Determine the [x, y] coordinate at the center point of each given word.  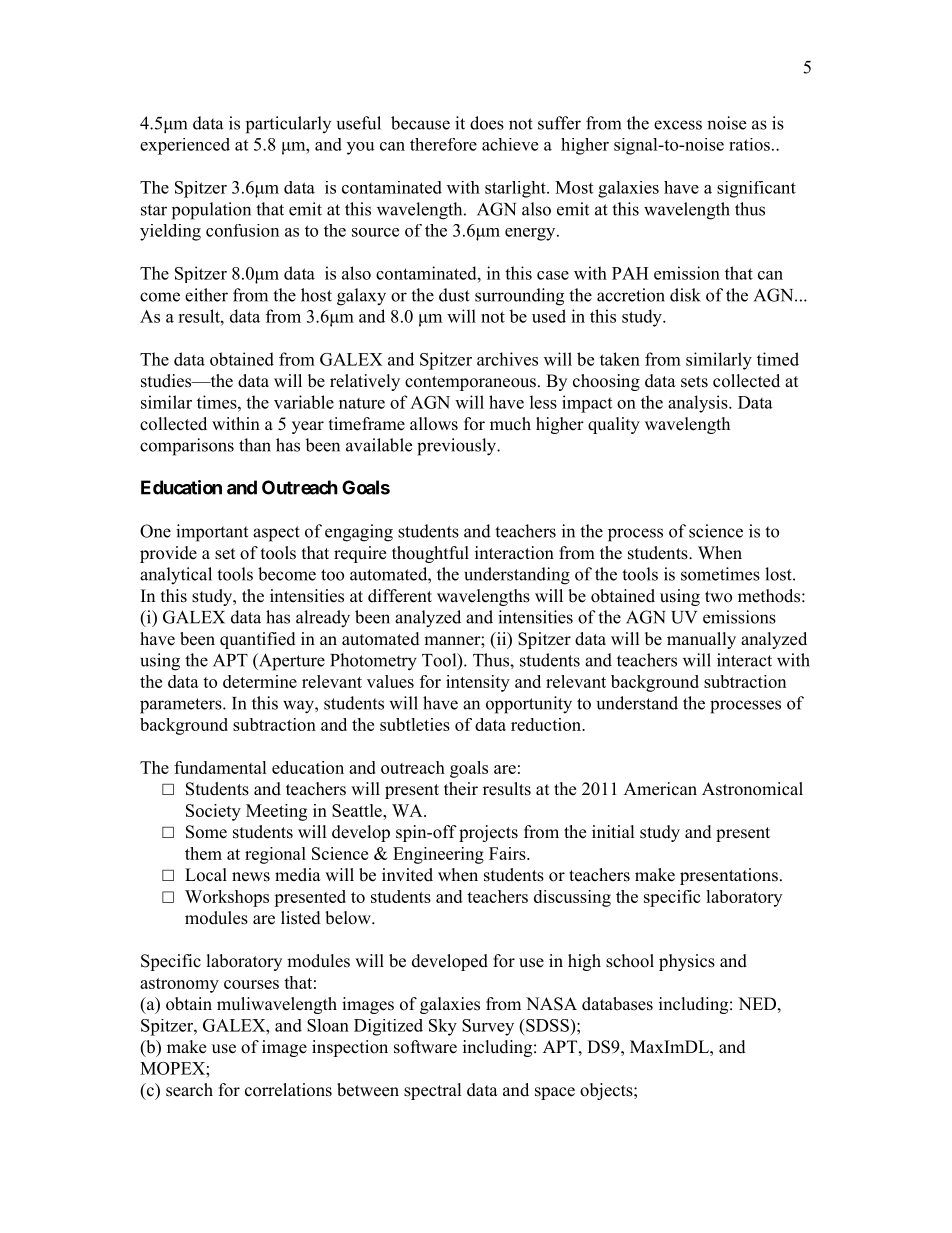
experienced [185, 146]
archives [507, 359]
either [206, 295]
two [718, 597]
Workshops [227, 898]
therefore [443, 144]
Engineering [438, 855]
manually [701, 640]
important [212, 533]
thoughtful [430, 554]
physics [687, 962]
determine [260, 681]
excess [678, 125]
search [189, 1090]
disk [685, 295]
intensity [478, 683]
